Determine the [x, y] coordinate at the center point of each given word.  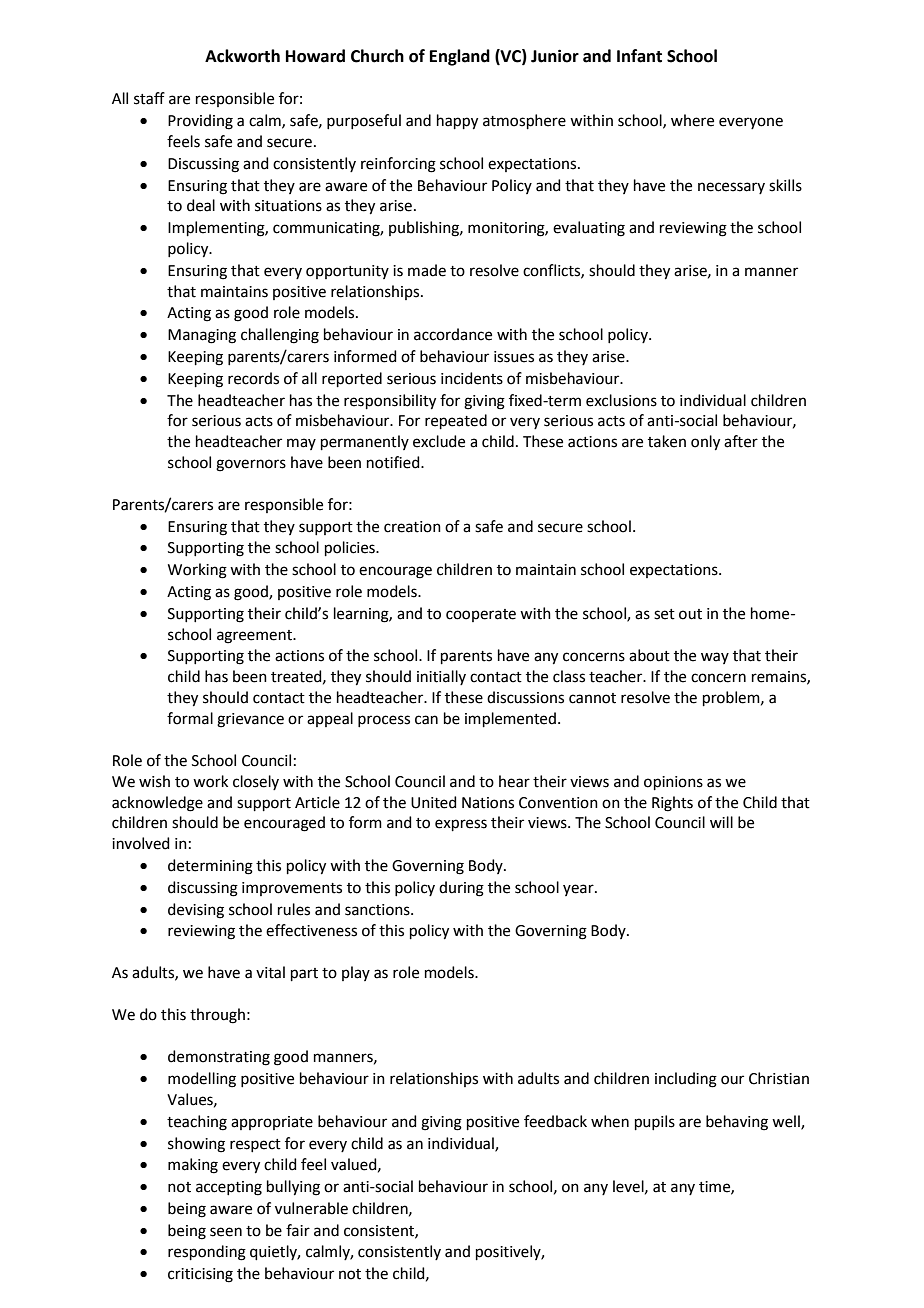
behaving [737, 1123]
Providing [200, 122]
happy [457, 122]
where [692, 120]
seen [226, 1232]
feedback [555, 1121]
